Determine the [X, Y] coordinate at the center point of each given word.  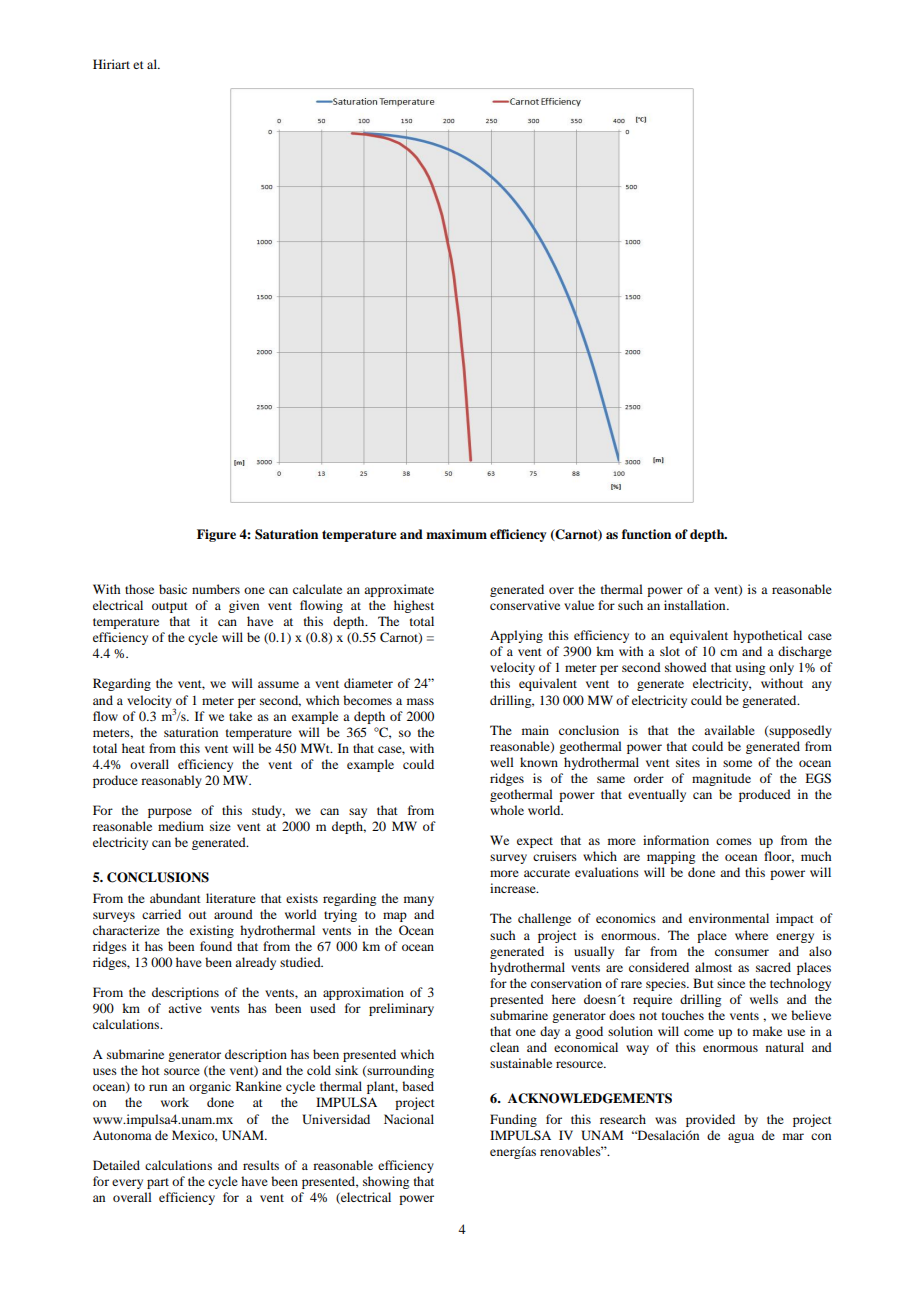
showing [386, 1182]
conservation [566, 983]
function [646, 534]
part [158, 1183]
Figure [216, 535]
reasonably [171, 781]
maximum [456, 534]
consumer [742, 952]
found [216, 946]
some [737, 763]
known [539, 762]
